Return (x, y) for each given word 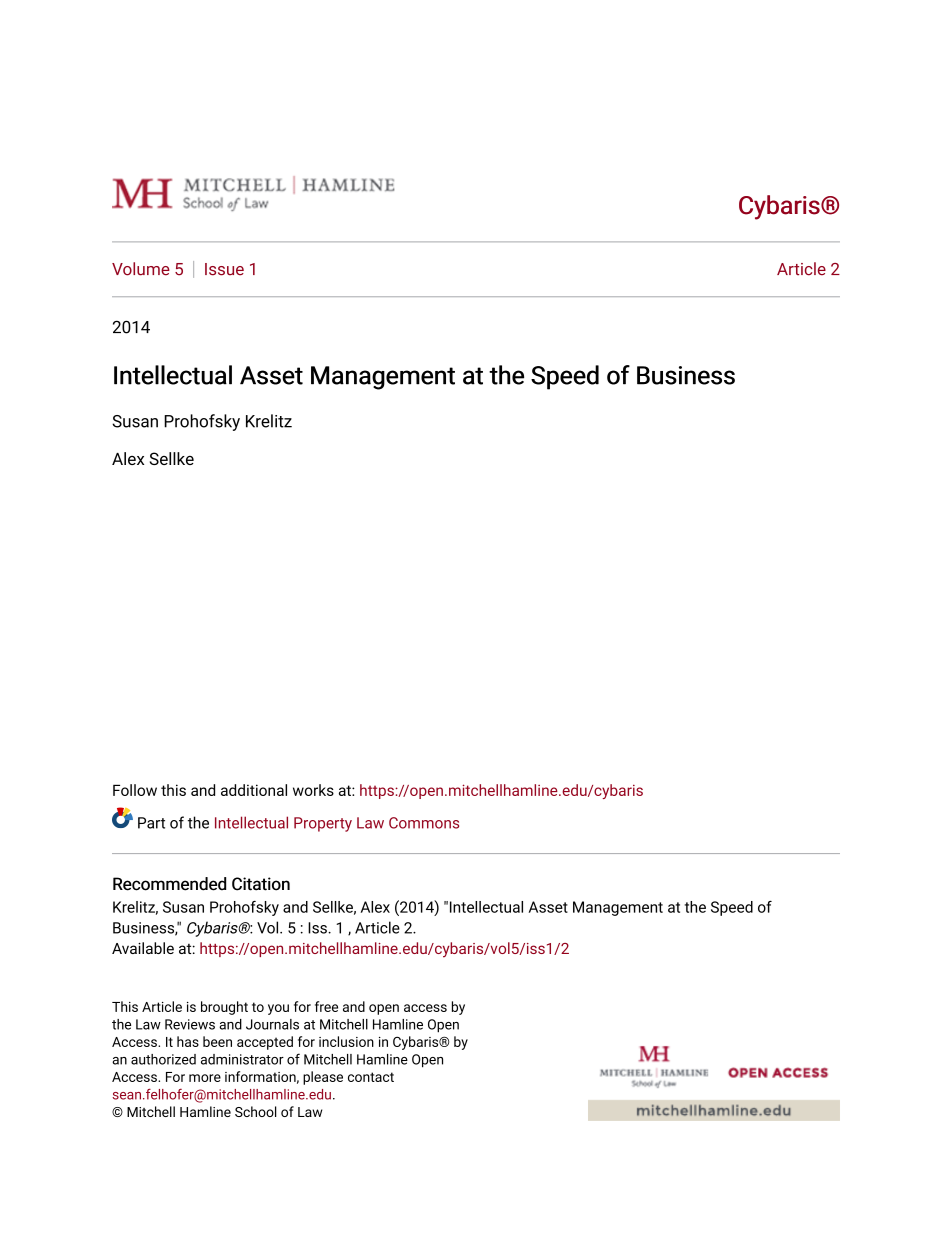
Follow (135, 790)
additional (254, 790)
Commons (424, 823)
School (256, 1111)
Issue (224, 269)
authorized (163, 1059)
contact (371, 1077)
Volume (141, 269)
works (313, 790)
